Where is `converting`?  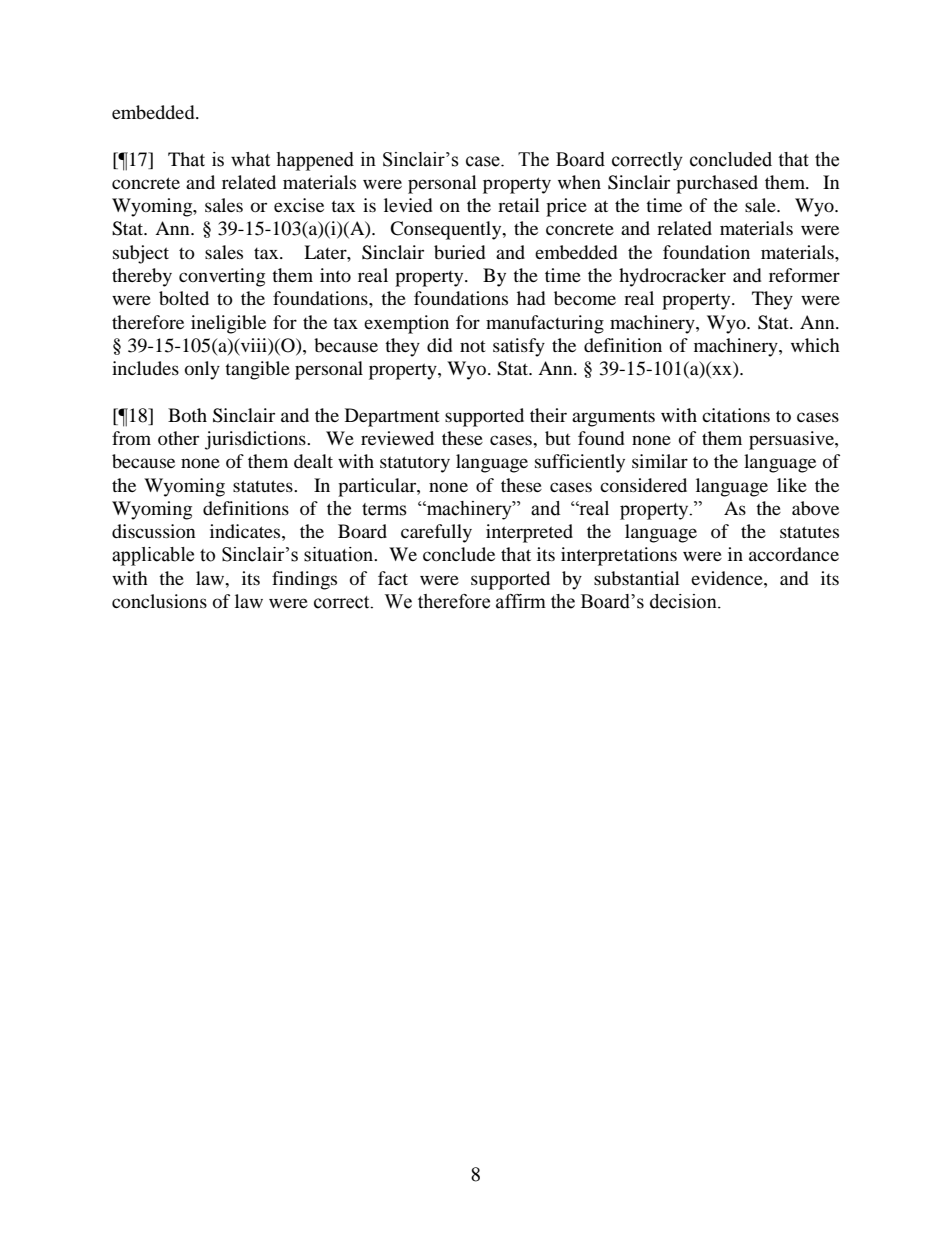
converting is located at coordinates (222, 277).
